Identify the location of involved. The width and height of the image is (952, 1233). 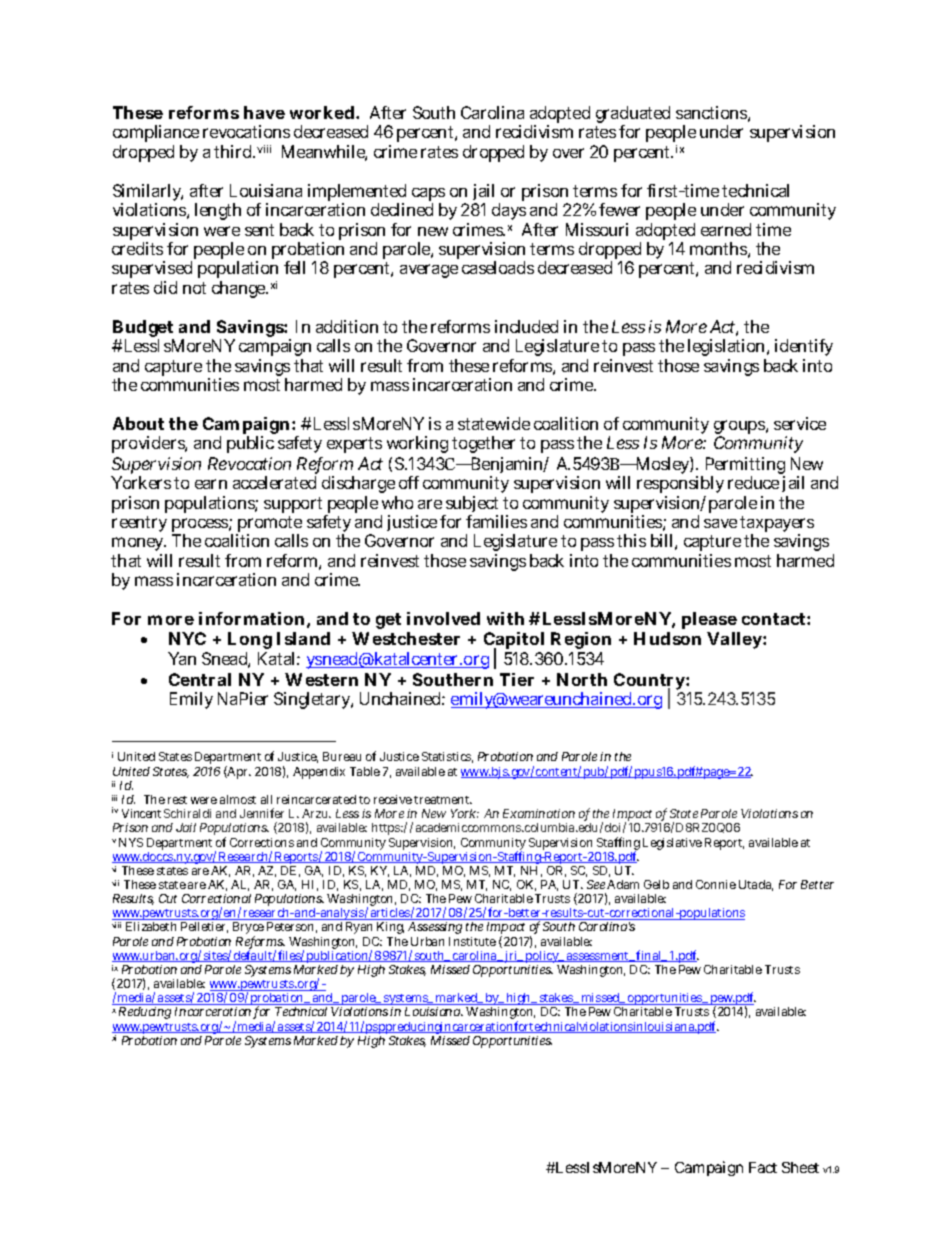
(443, 618).
